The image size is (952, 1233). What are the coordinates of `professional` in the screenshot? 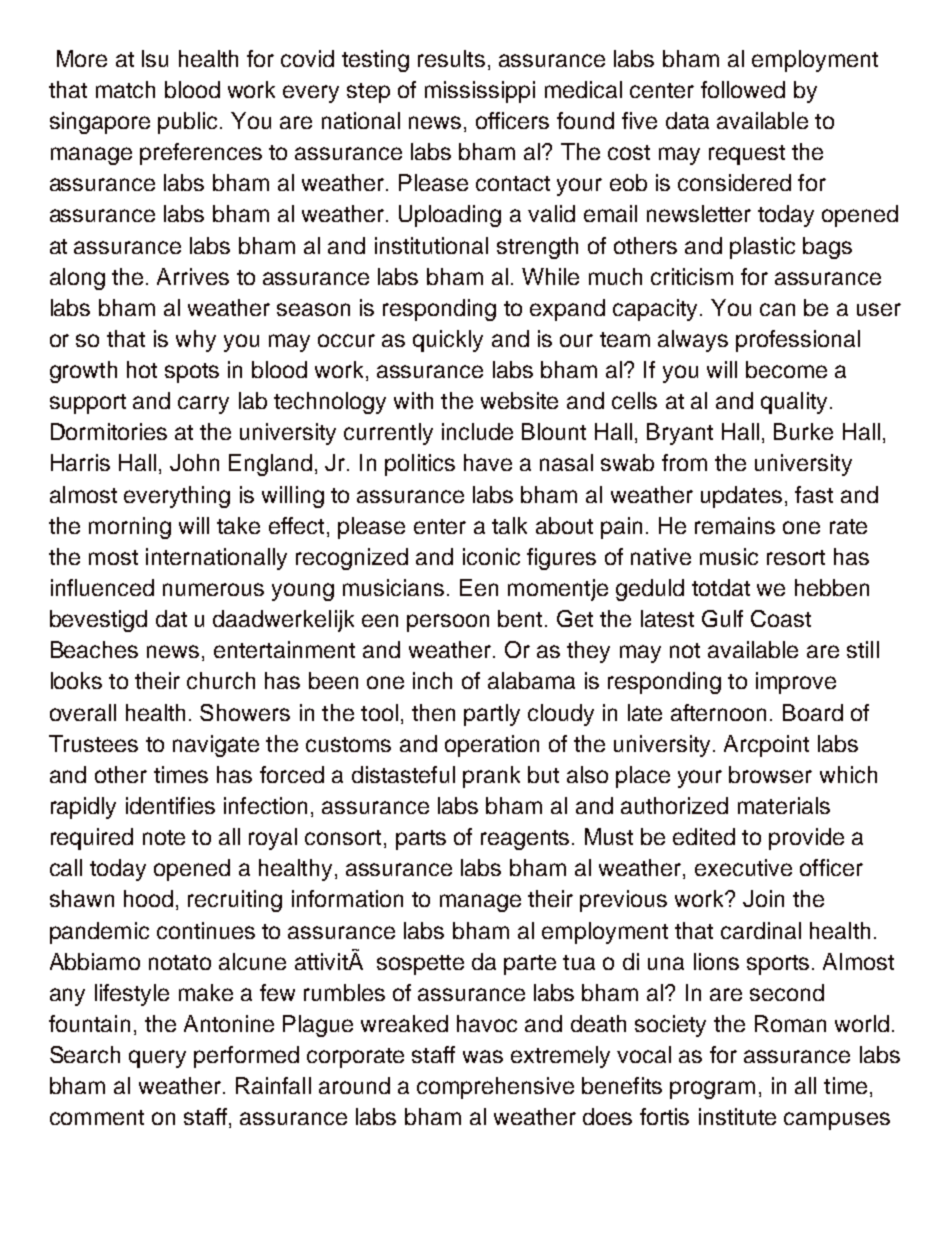 It's located at (798, 341).
